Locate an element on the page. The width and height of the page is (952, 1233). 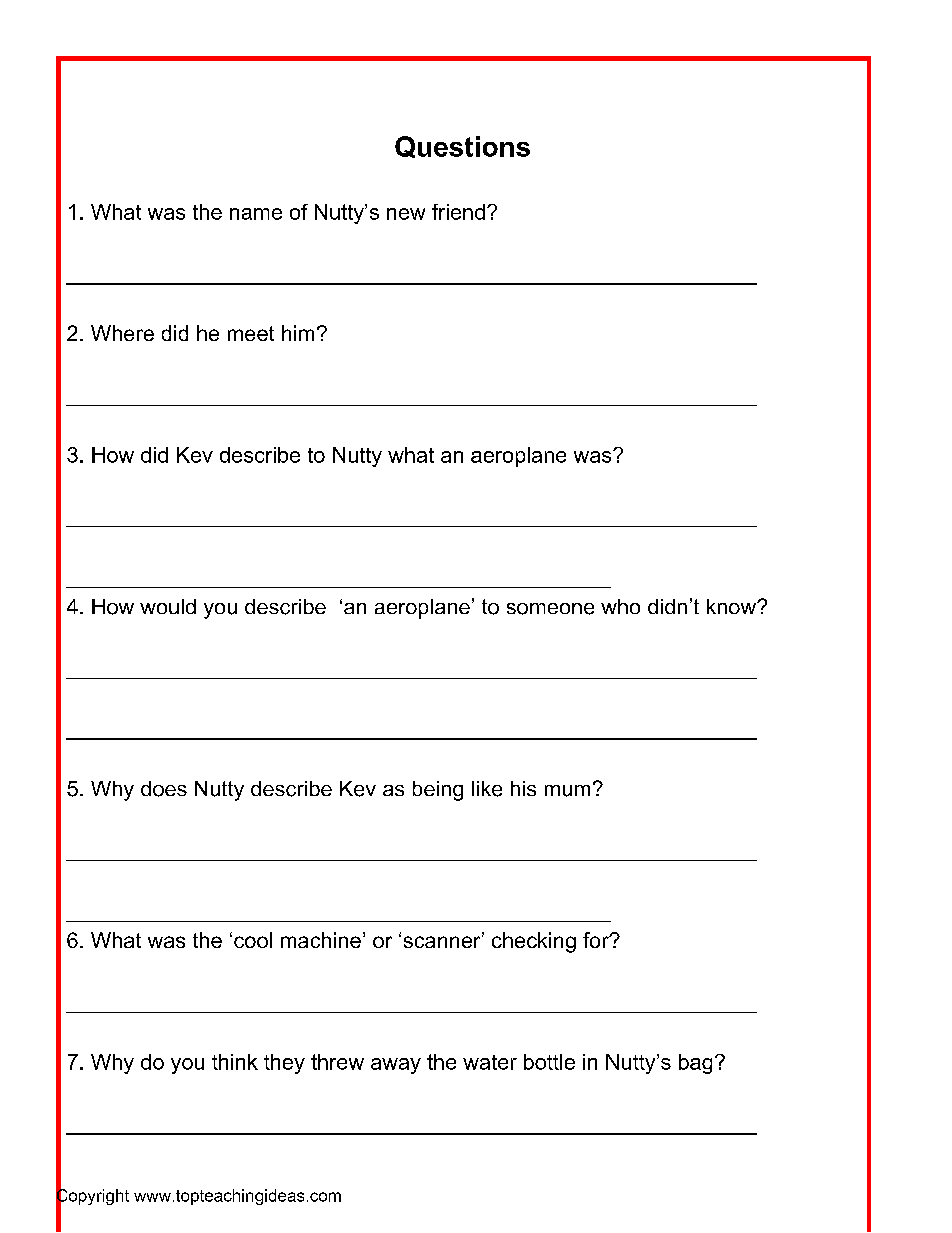
new is located at coordinates (406, 214).
